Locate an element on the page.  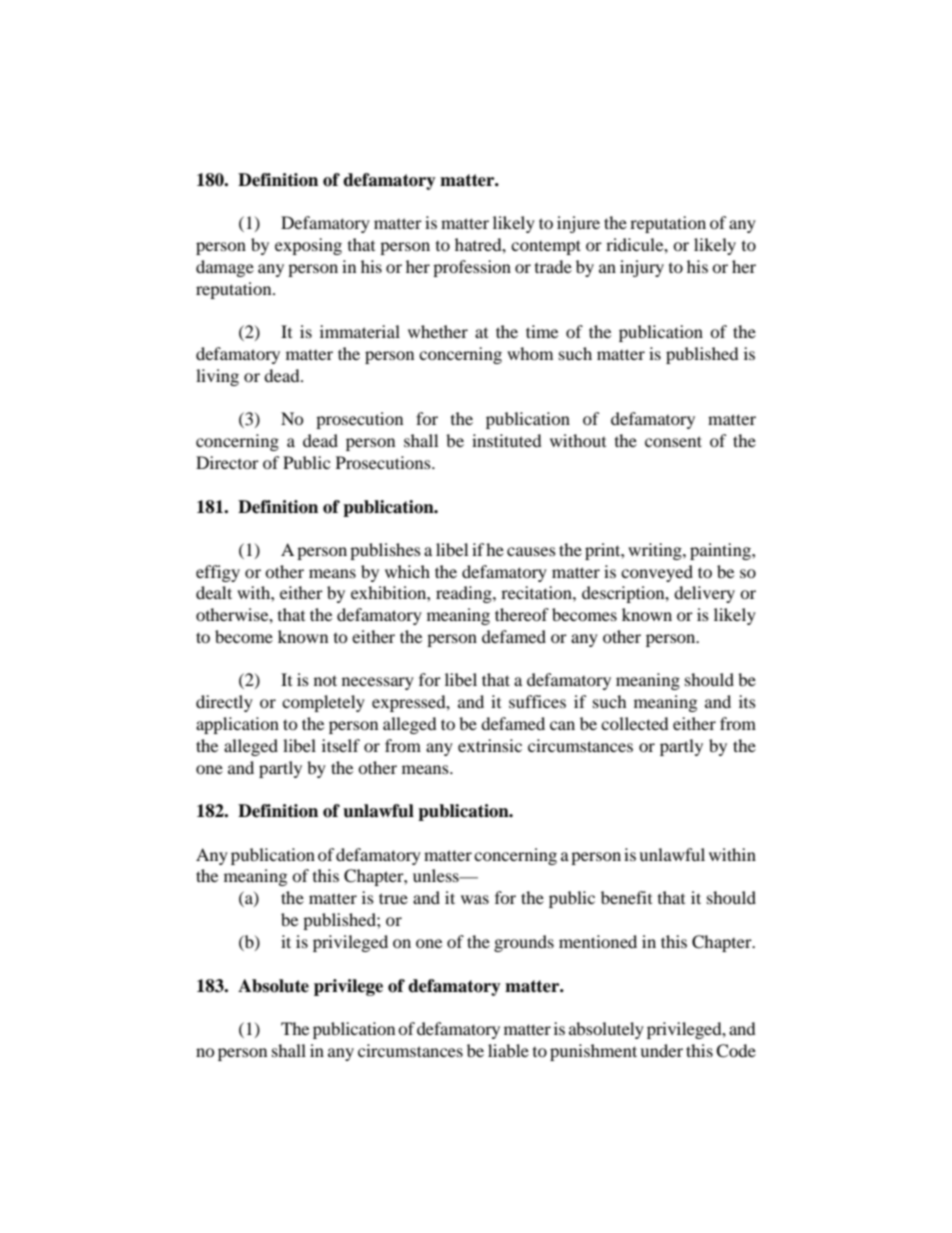
extrinsic is located at coordinates (490, 745).
